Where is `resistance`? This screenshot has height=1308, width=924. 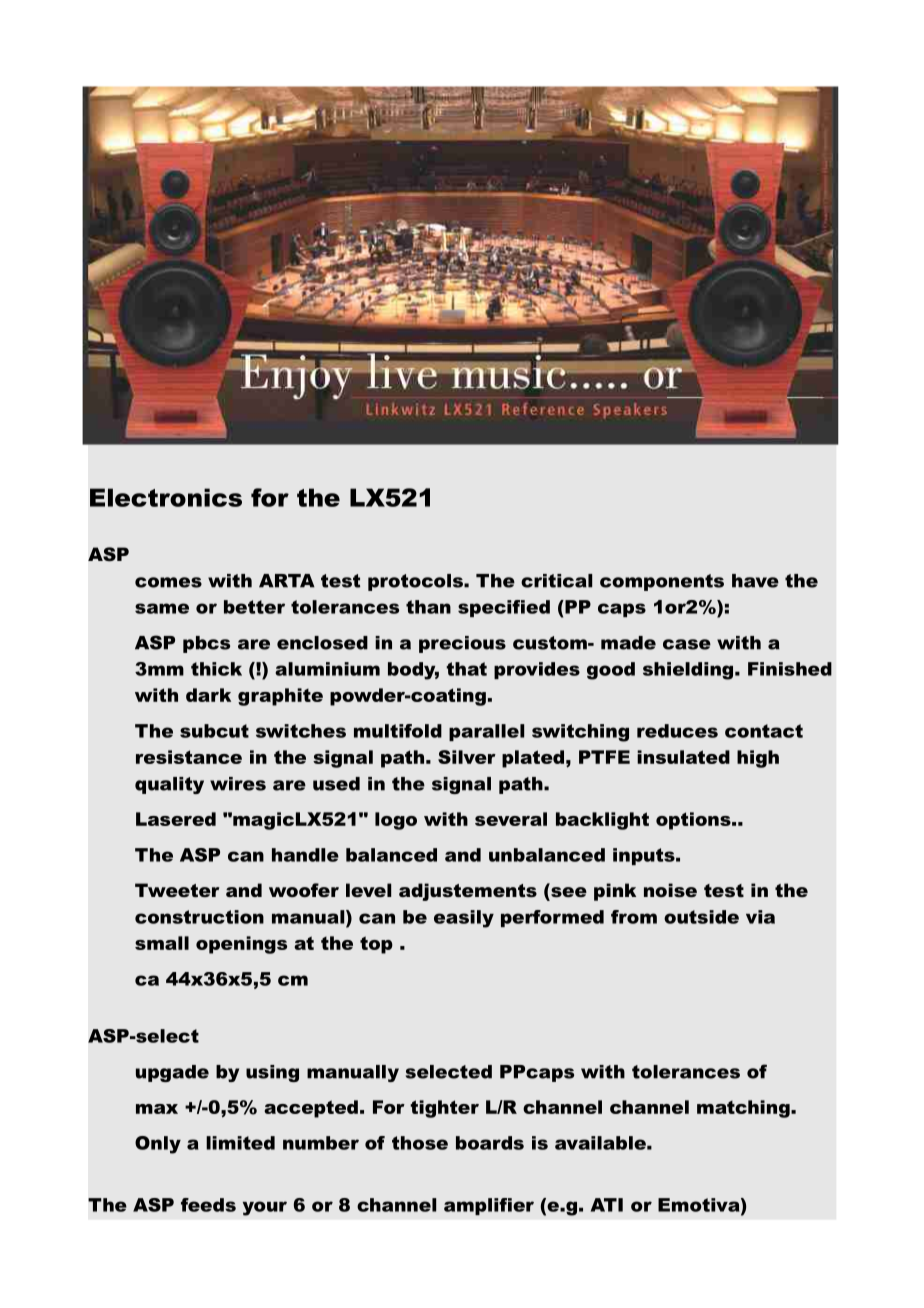 resistance is located at coordinates (189, 757).
